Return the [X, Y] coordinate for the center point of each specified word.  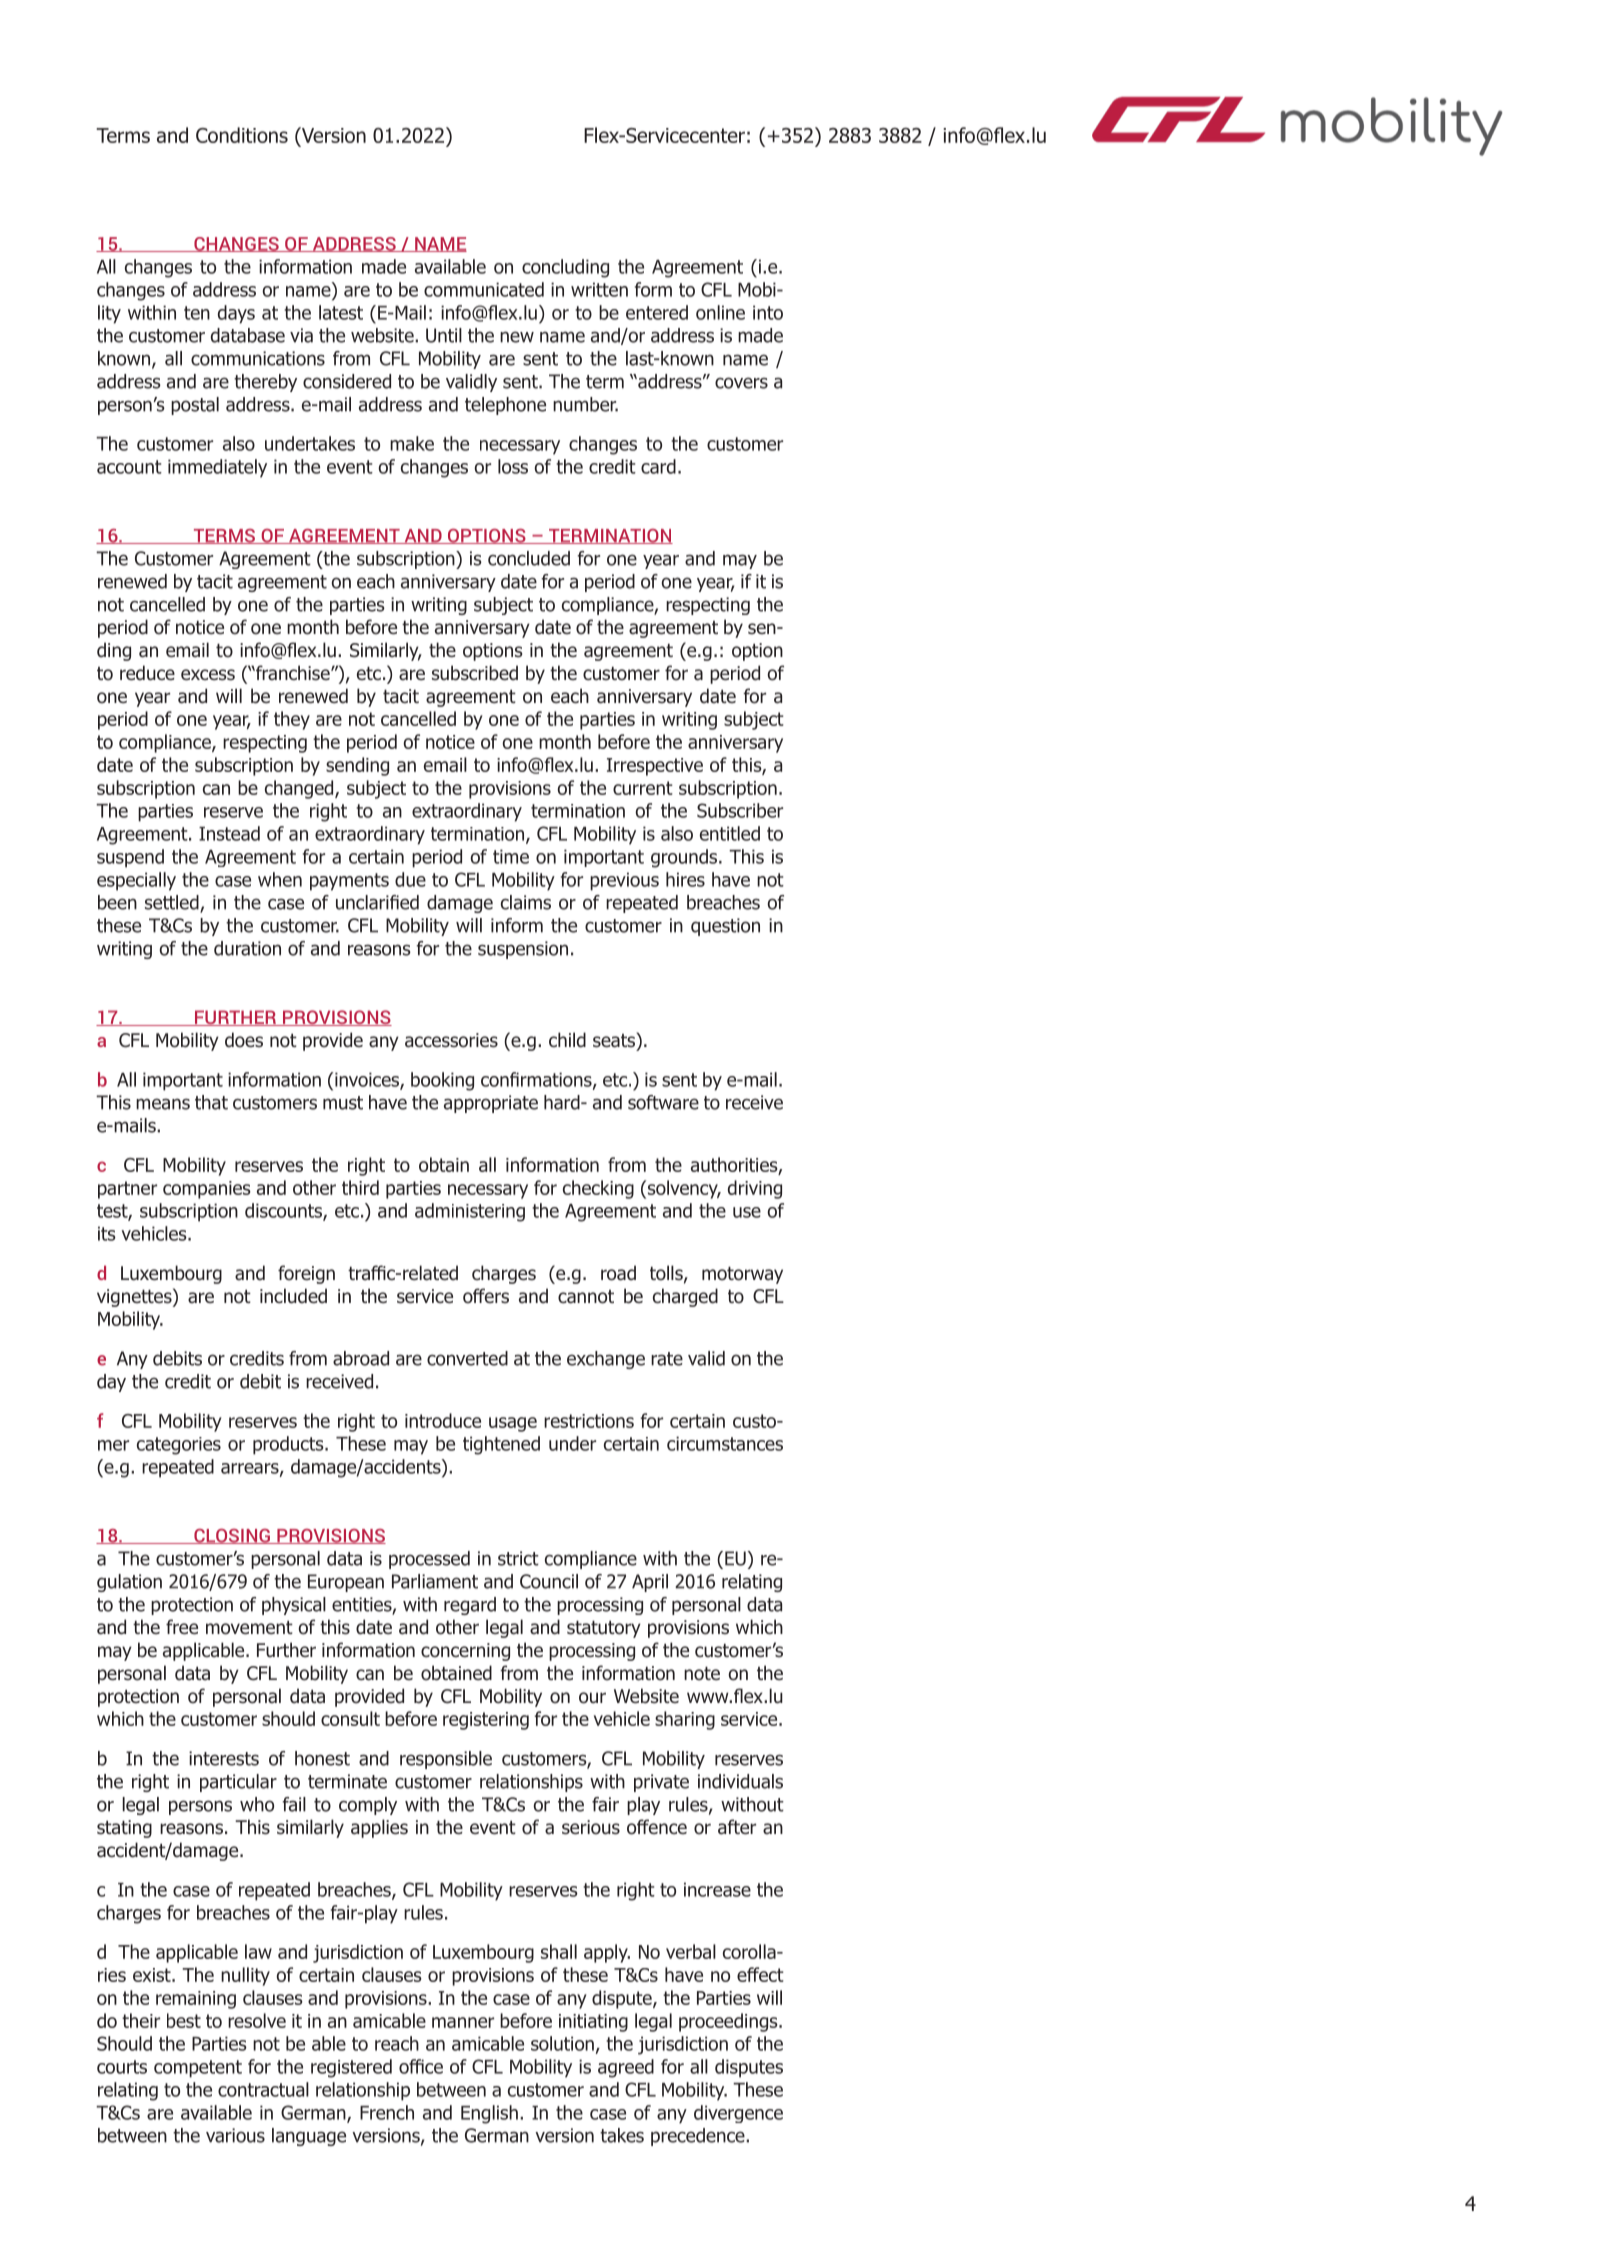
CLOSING [232, 1536]
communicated [484, 289]
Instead [229, 833]
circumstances [725, 1443]
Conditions [242, 135]
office [421, 2066]
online [720, 312]
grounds [685, 858]
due [410, 879]
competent [198, 2069]
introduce [443, 1420]
